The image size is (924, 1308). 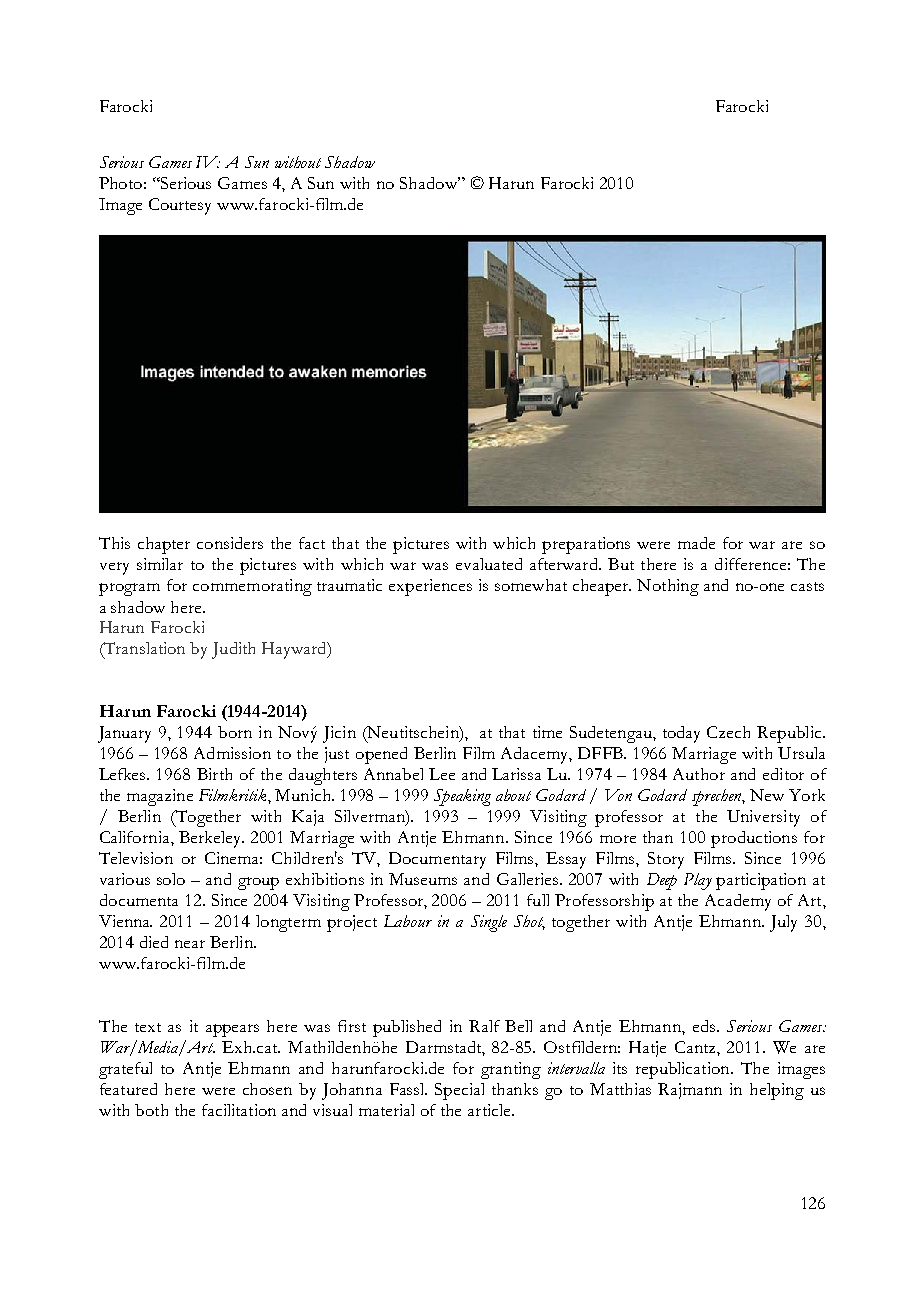 What do you see at coordinates (232, 753) in the image?
I see `Admission` at bounding box center [232, 753].
